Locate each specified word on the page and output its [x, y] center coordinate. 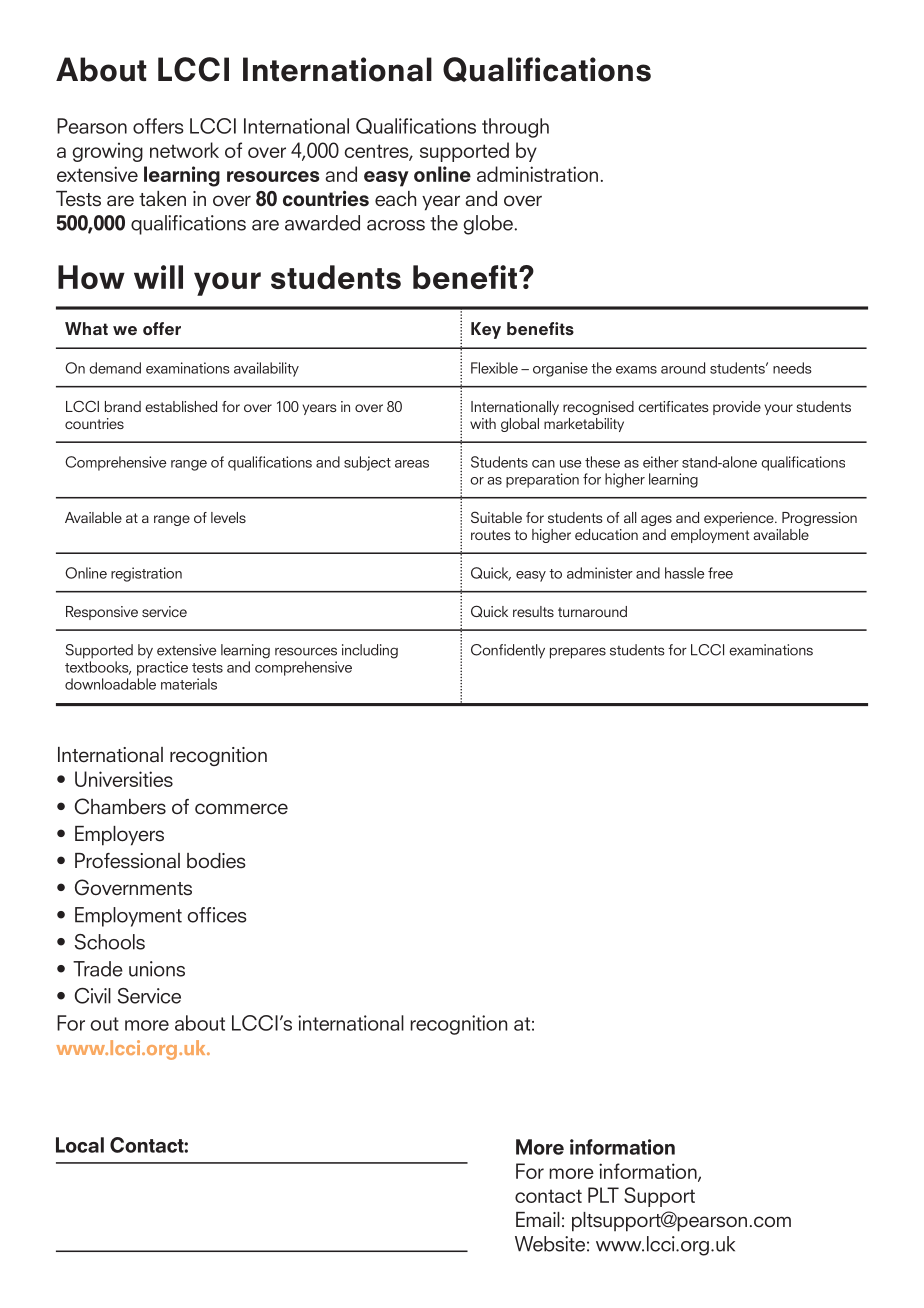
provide [737, 408]
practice [162, 668]
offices [217, 915]
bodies [216, 861]
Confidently [508, 651]
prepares [578, 653]
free [720, 573]
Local [80, 1145]
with [483, 423]
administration [537, 174]
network [184, 150]
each [395, 199]
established [181, 406]
